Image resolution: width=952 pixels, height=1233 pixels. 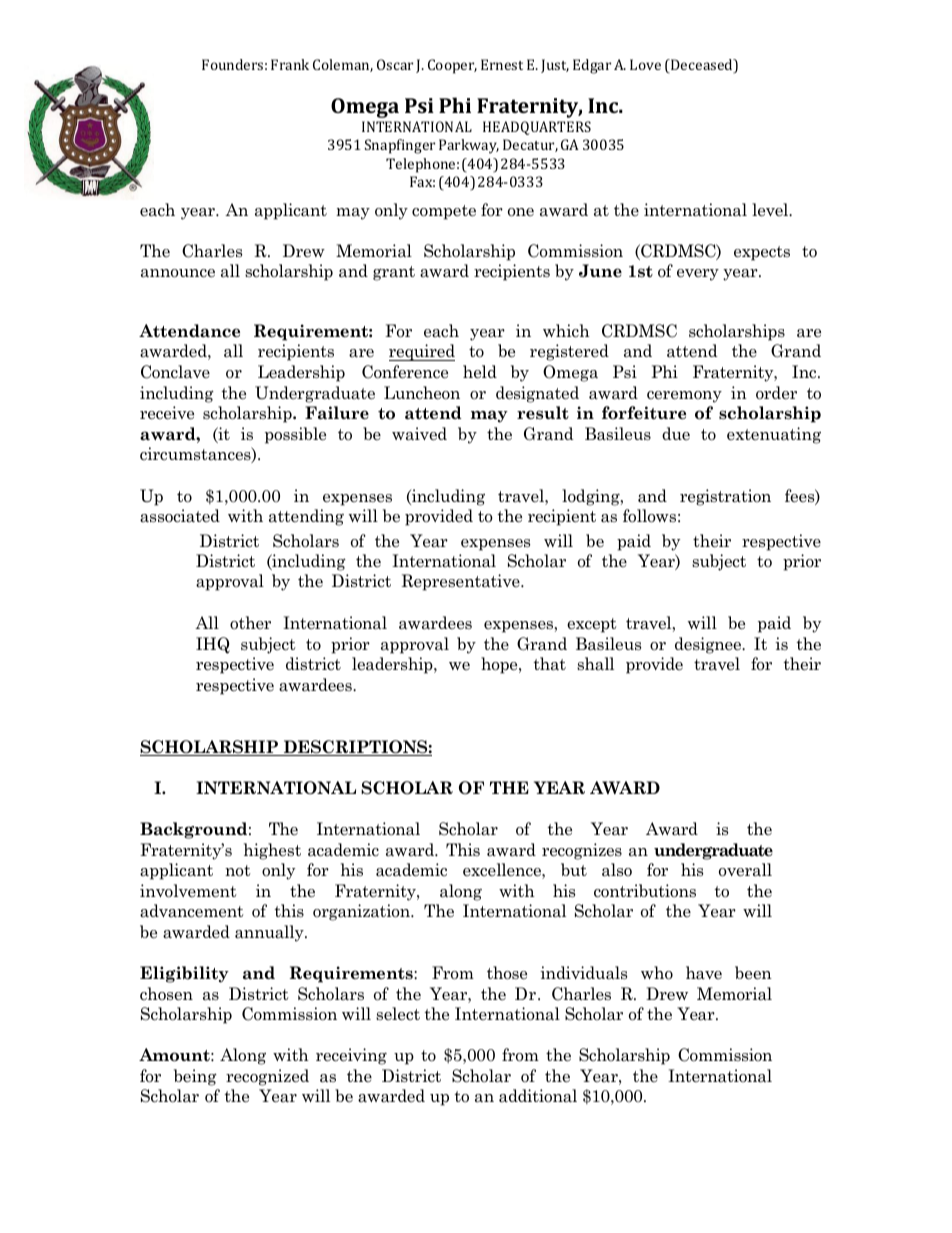 I want to click on Deceased, so click(x=702, y=66).
